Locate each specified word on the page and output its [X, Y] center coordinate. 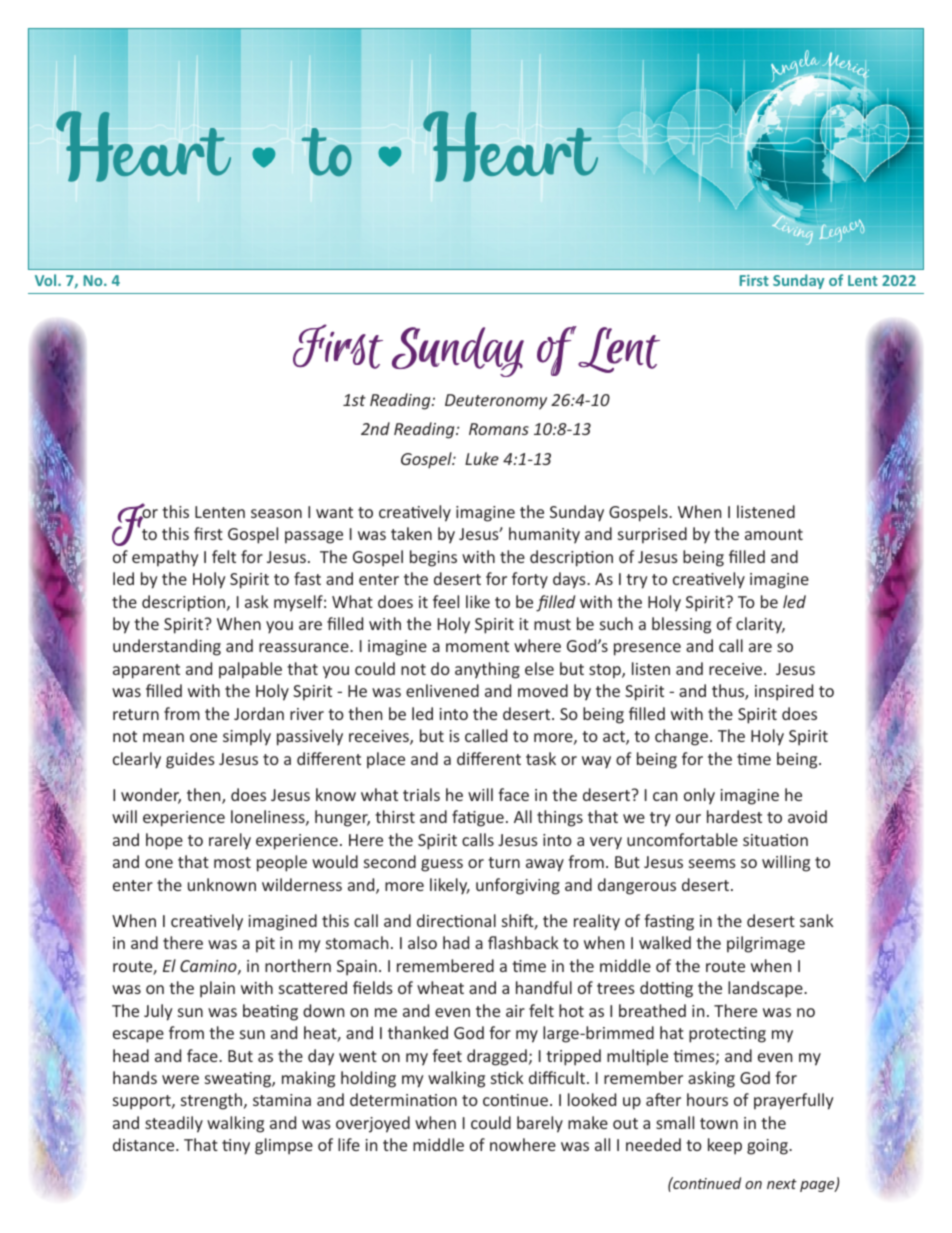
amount [774, 534]
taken [411, 533]
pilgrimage [766, 944]
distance [145, 1144]
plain [217, 989]
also [422, 942]
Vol [47, 280]
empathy [165, 558]
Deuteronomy [496, 402]
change [681, 737]
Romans [499, 429]
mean [163, 737]
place [386, 760]
